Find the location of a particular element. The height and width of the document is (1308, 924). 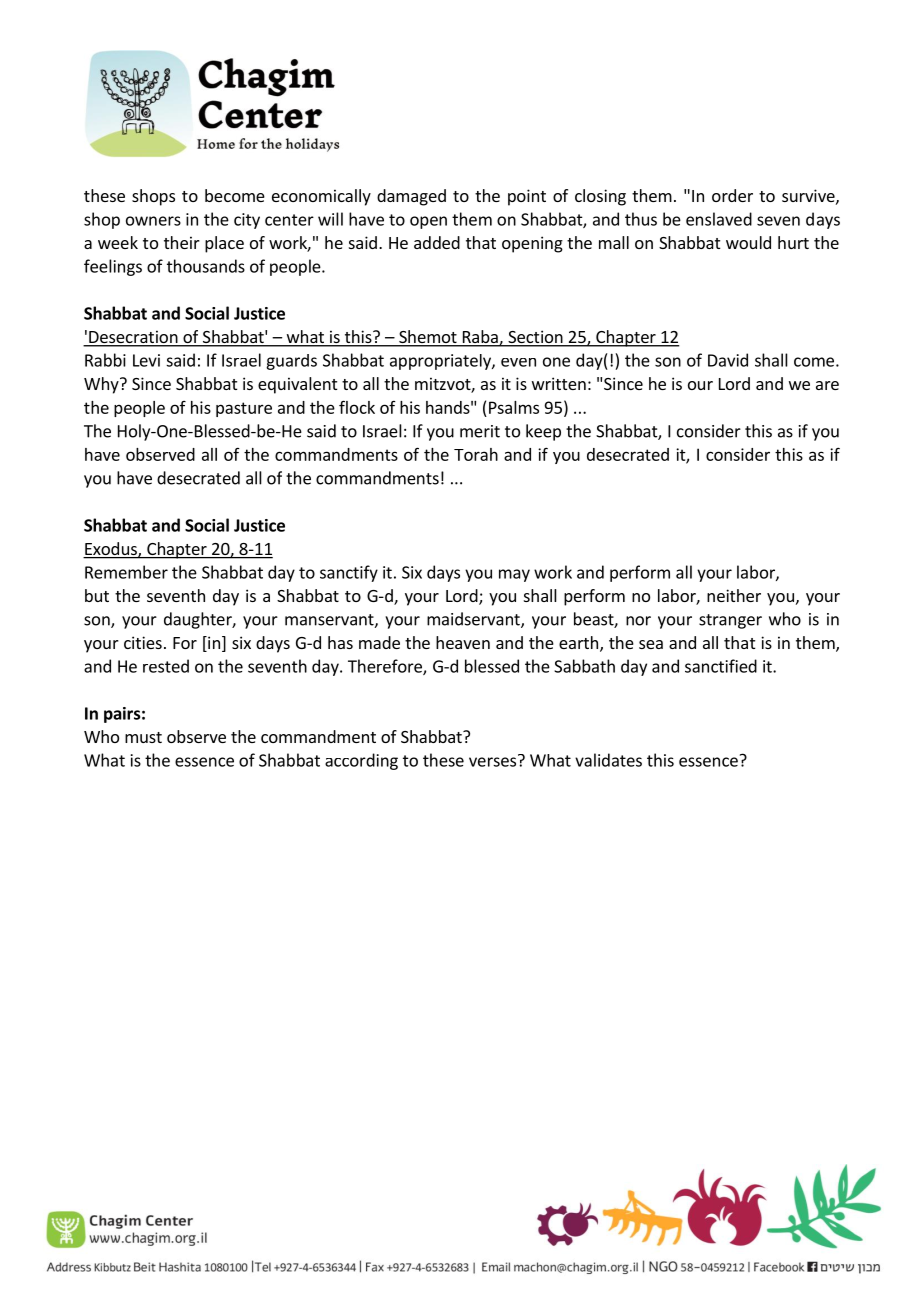

pasture is located at coordinates (244, 409).
